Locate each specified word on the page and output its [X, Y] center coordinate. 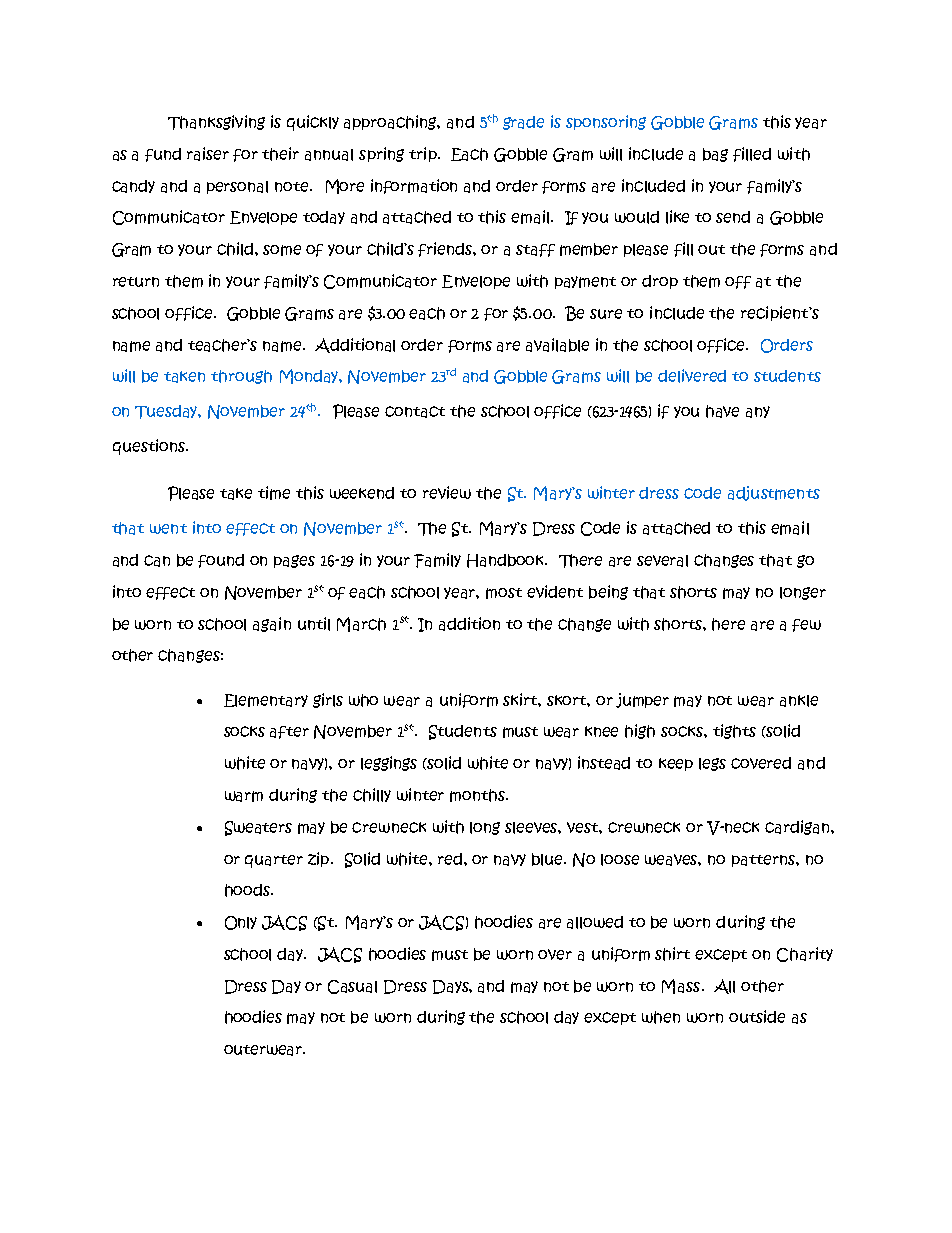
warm [244, 796]
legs [712, 764]
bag [715, 155]
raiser [208, 154]
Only [241, 923]
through [241, 377]
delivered [692, 376]
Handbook [507, 561]
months [478, 795]
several [662, 561]
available [557, 345]
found [221, 561]
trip [424, 154]
